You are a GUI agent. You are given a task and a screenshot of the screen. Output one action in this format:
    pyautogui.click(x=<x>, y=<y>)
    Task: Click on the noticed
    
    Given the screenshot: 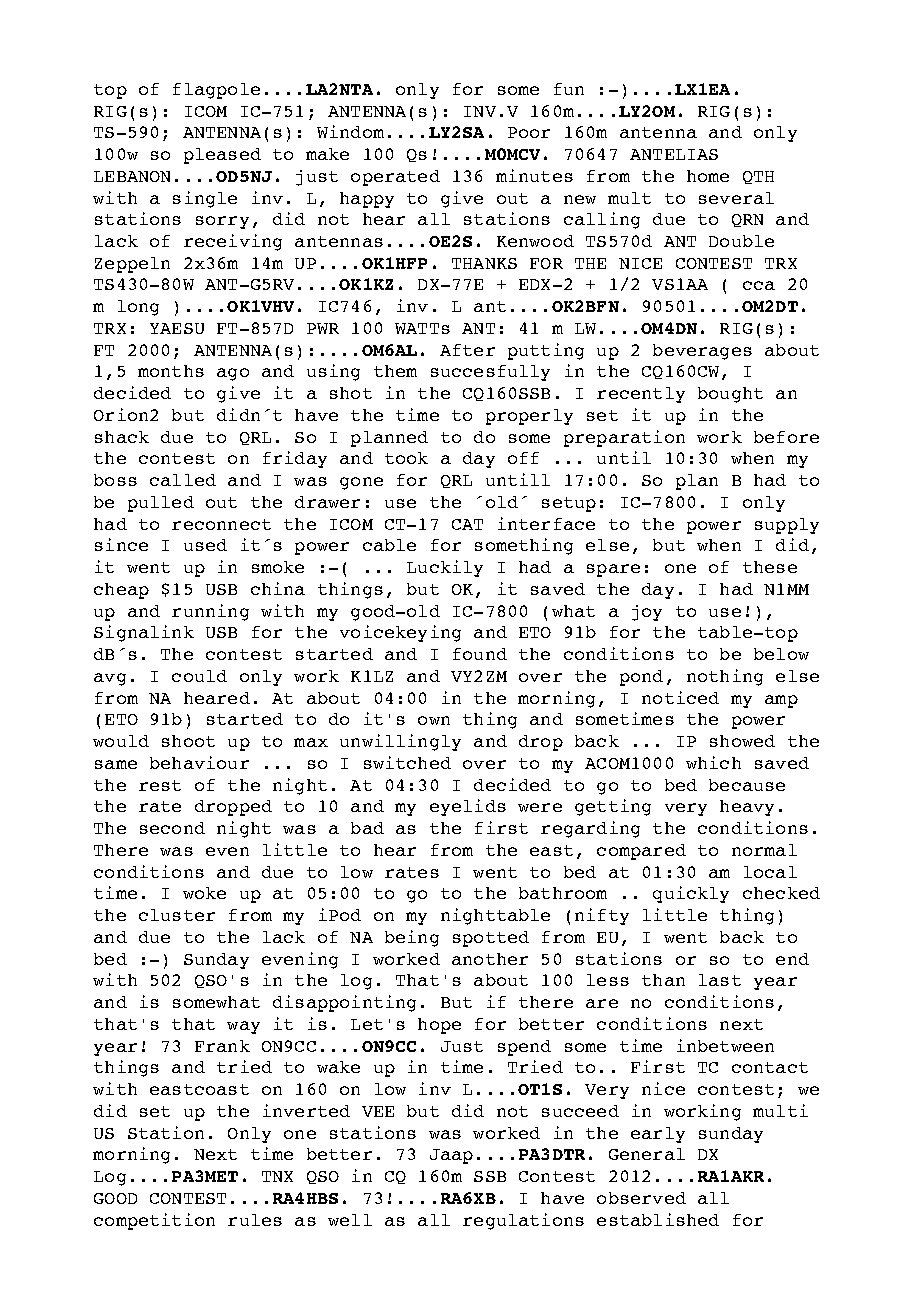 What is the action you would take?
    pyautogui.click(x=680, y=697)
